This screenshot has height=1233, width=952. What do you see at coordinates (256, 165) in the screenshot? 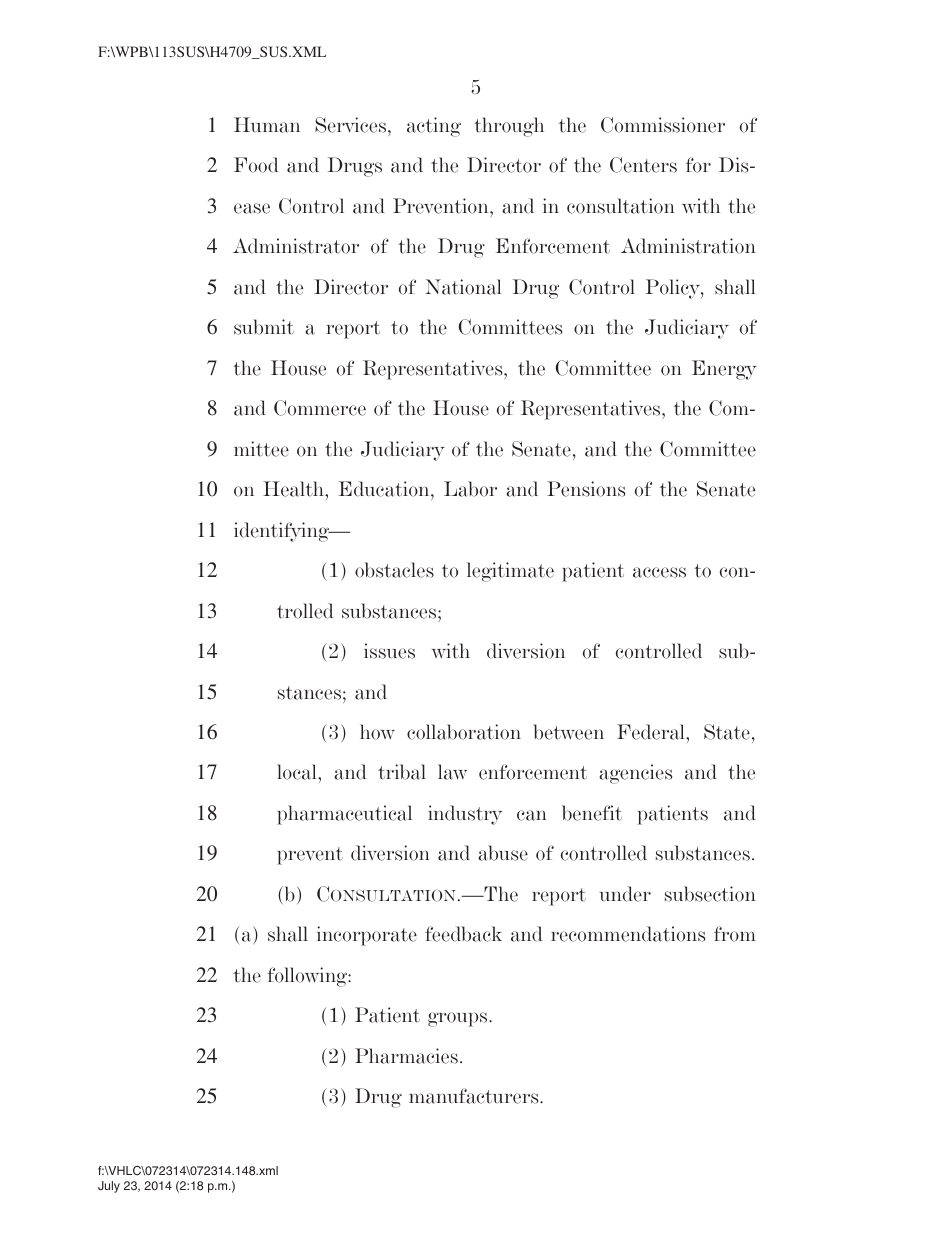
I see `Food` at bounding box center [256, 165].
